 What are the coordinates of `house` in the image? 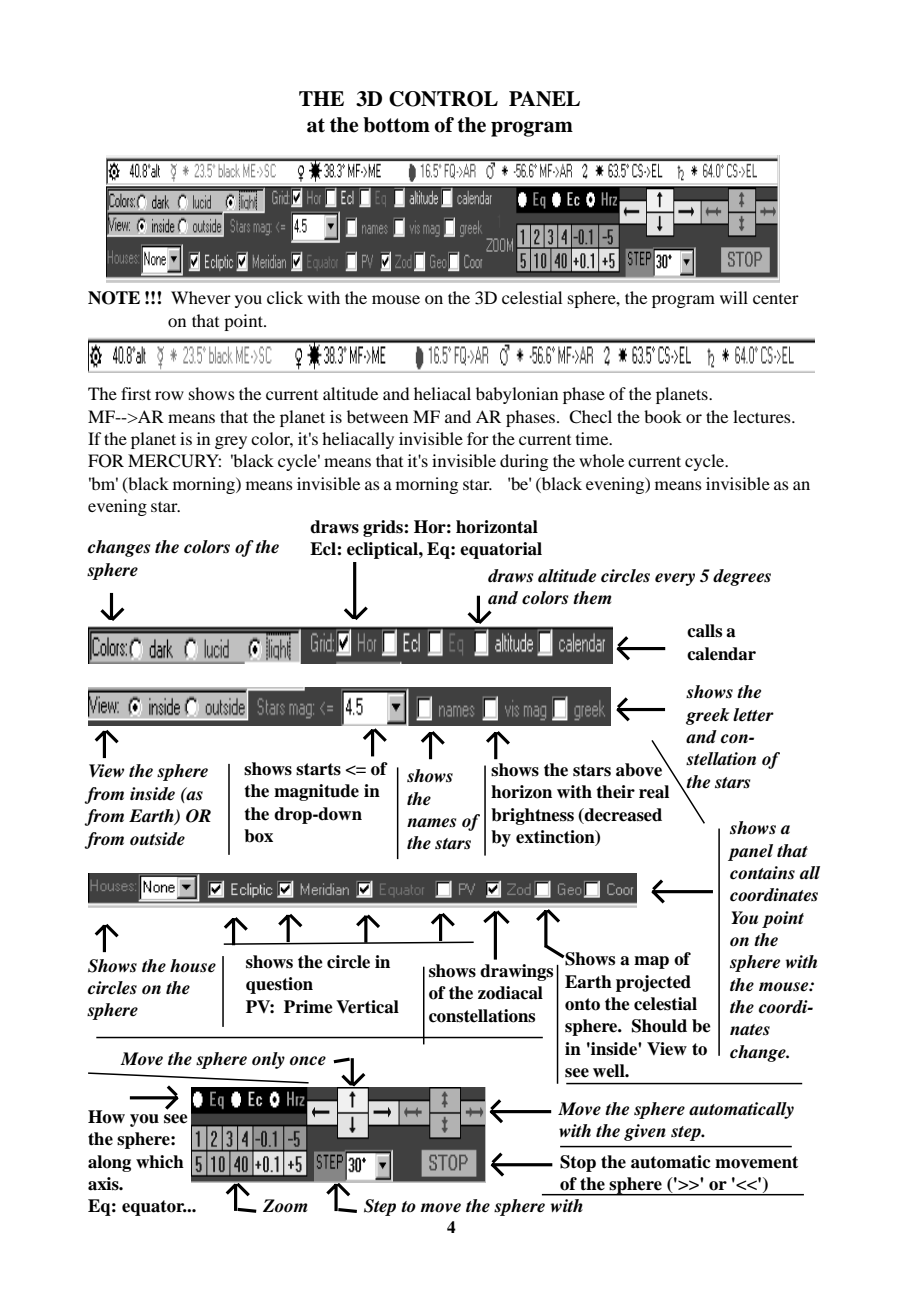 It's located at (193, 966).
